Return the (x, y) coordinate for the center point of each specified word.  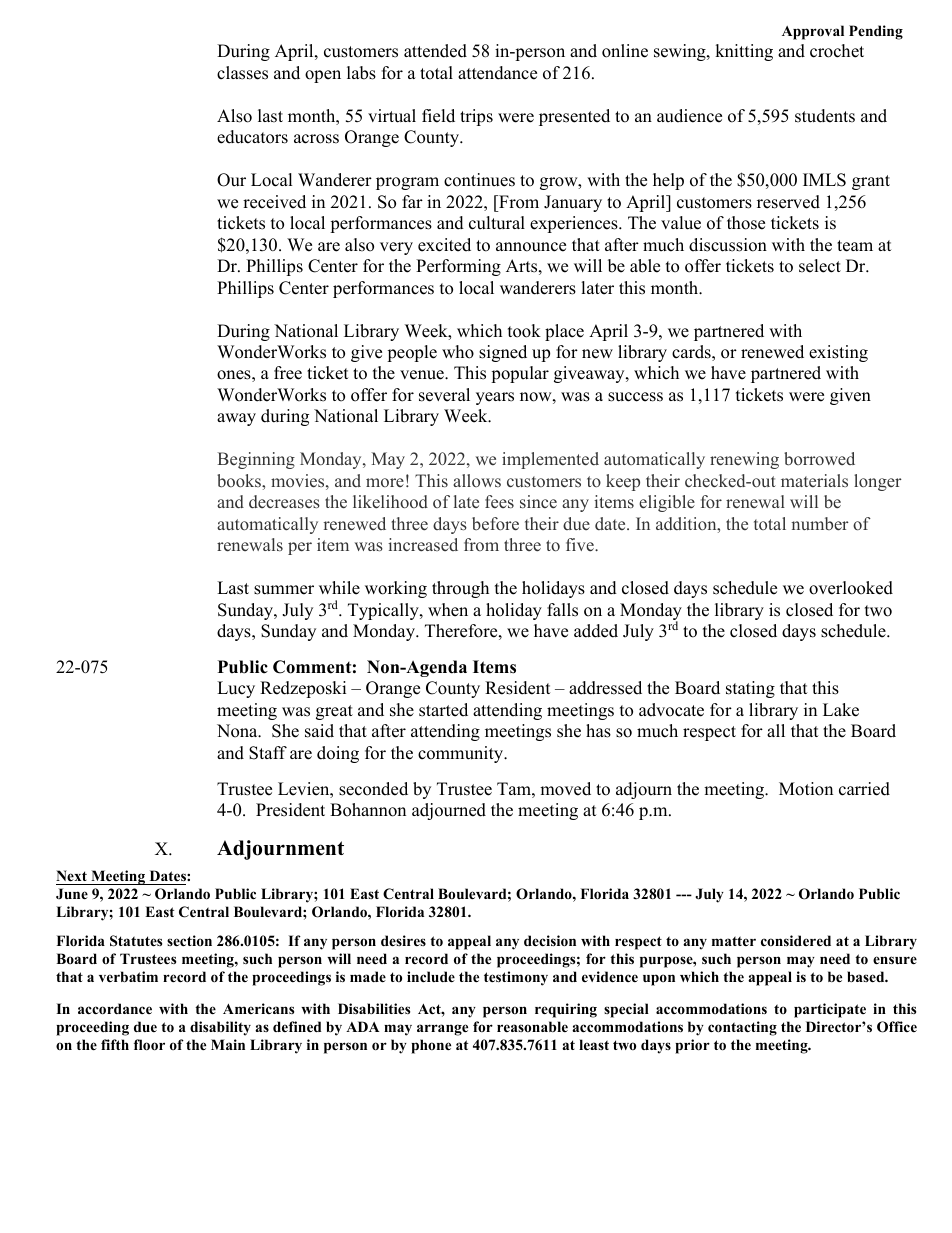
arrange (442, 1030)
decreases (284, 502)
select (820, 266)
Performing (458, 267)
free (288, 373)
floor (149, 1045)
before (495, 524)
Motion (806, 789)
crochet (837, 51)
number (820, 524)
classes (242, 73)
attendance (497, 73)
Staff (268, 753)
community (462, 754)
